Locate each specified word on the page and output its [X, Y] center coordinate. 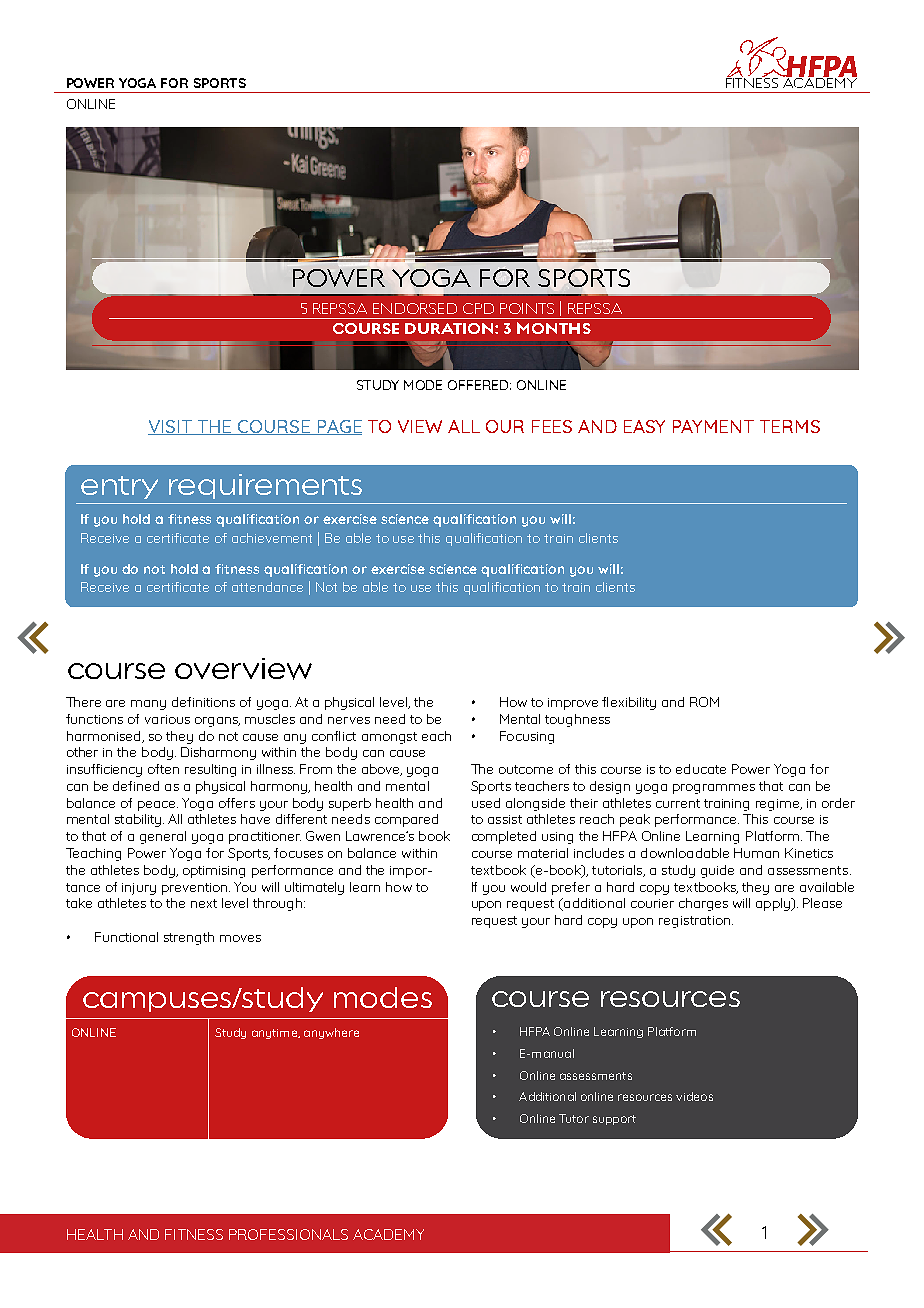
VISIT [171, 427]
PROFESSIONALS [288, 1234]
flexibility [629, 703]
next [204, 903]
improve [573, 704]
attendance [267, 587]
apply [774, 904]
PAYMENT [713, 426]
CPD [478, 308]
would [528, 887]
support [614, 1120]
